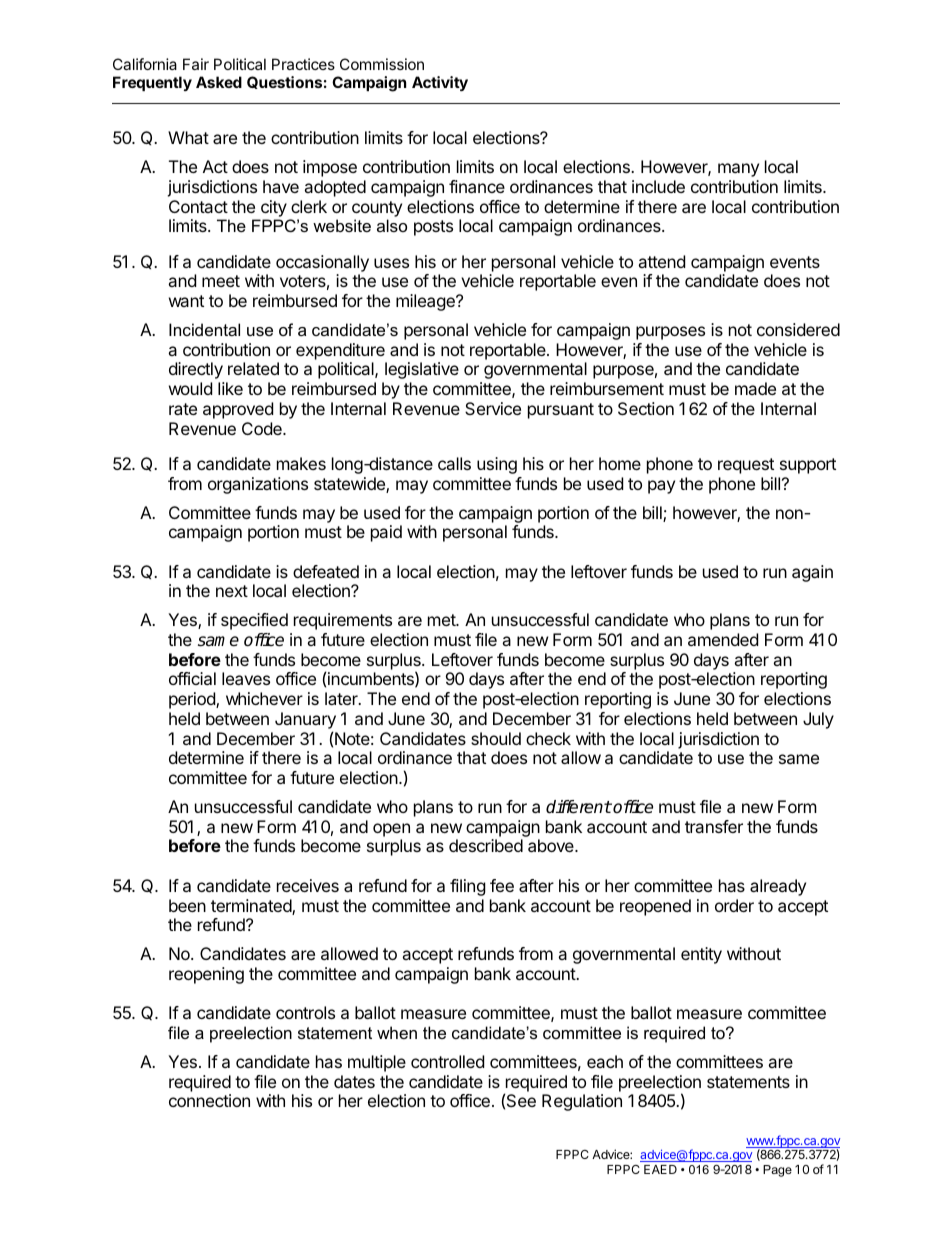  I want to click on met, so click(442, 620).
